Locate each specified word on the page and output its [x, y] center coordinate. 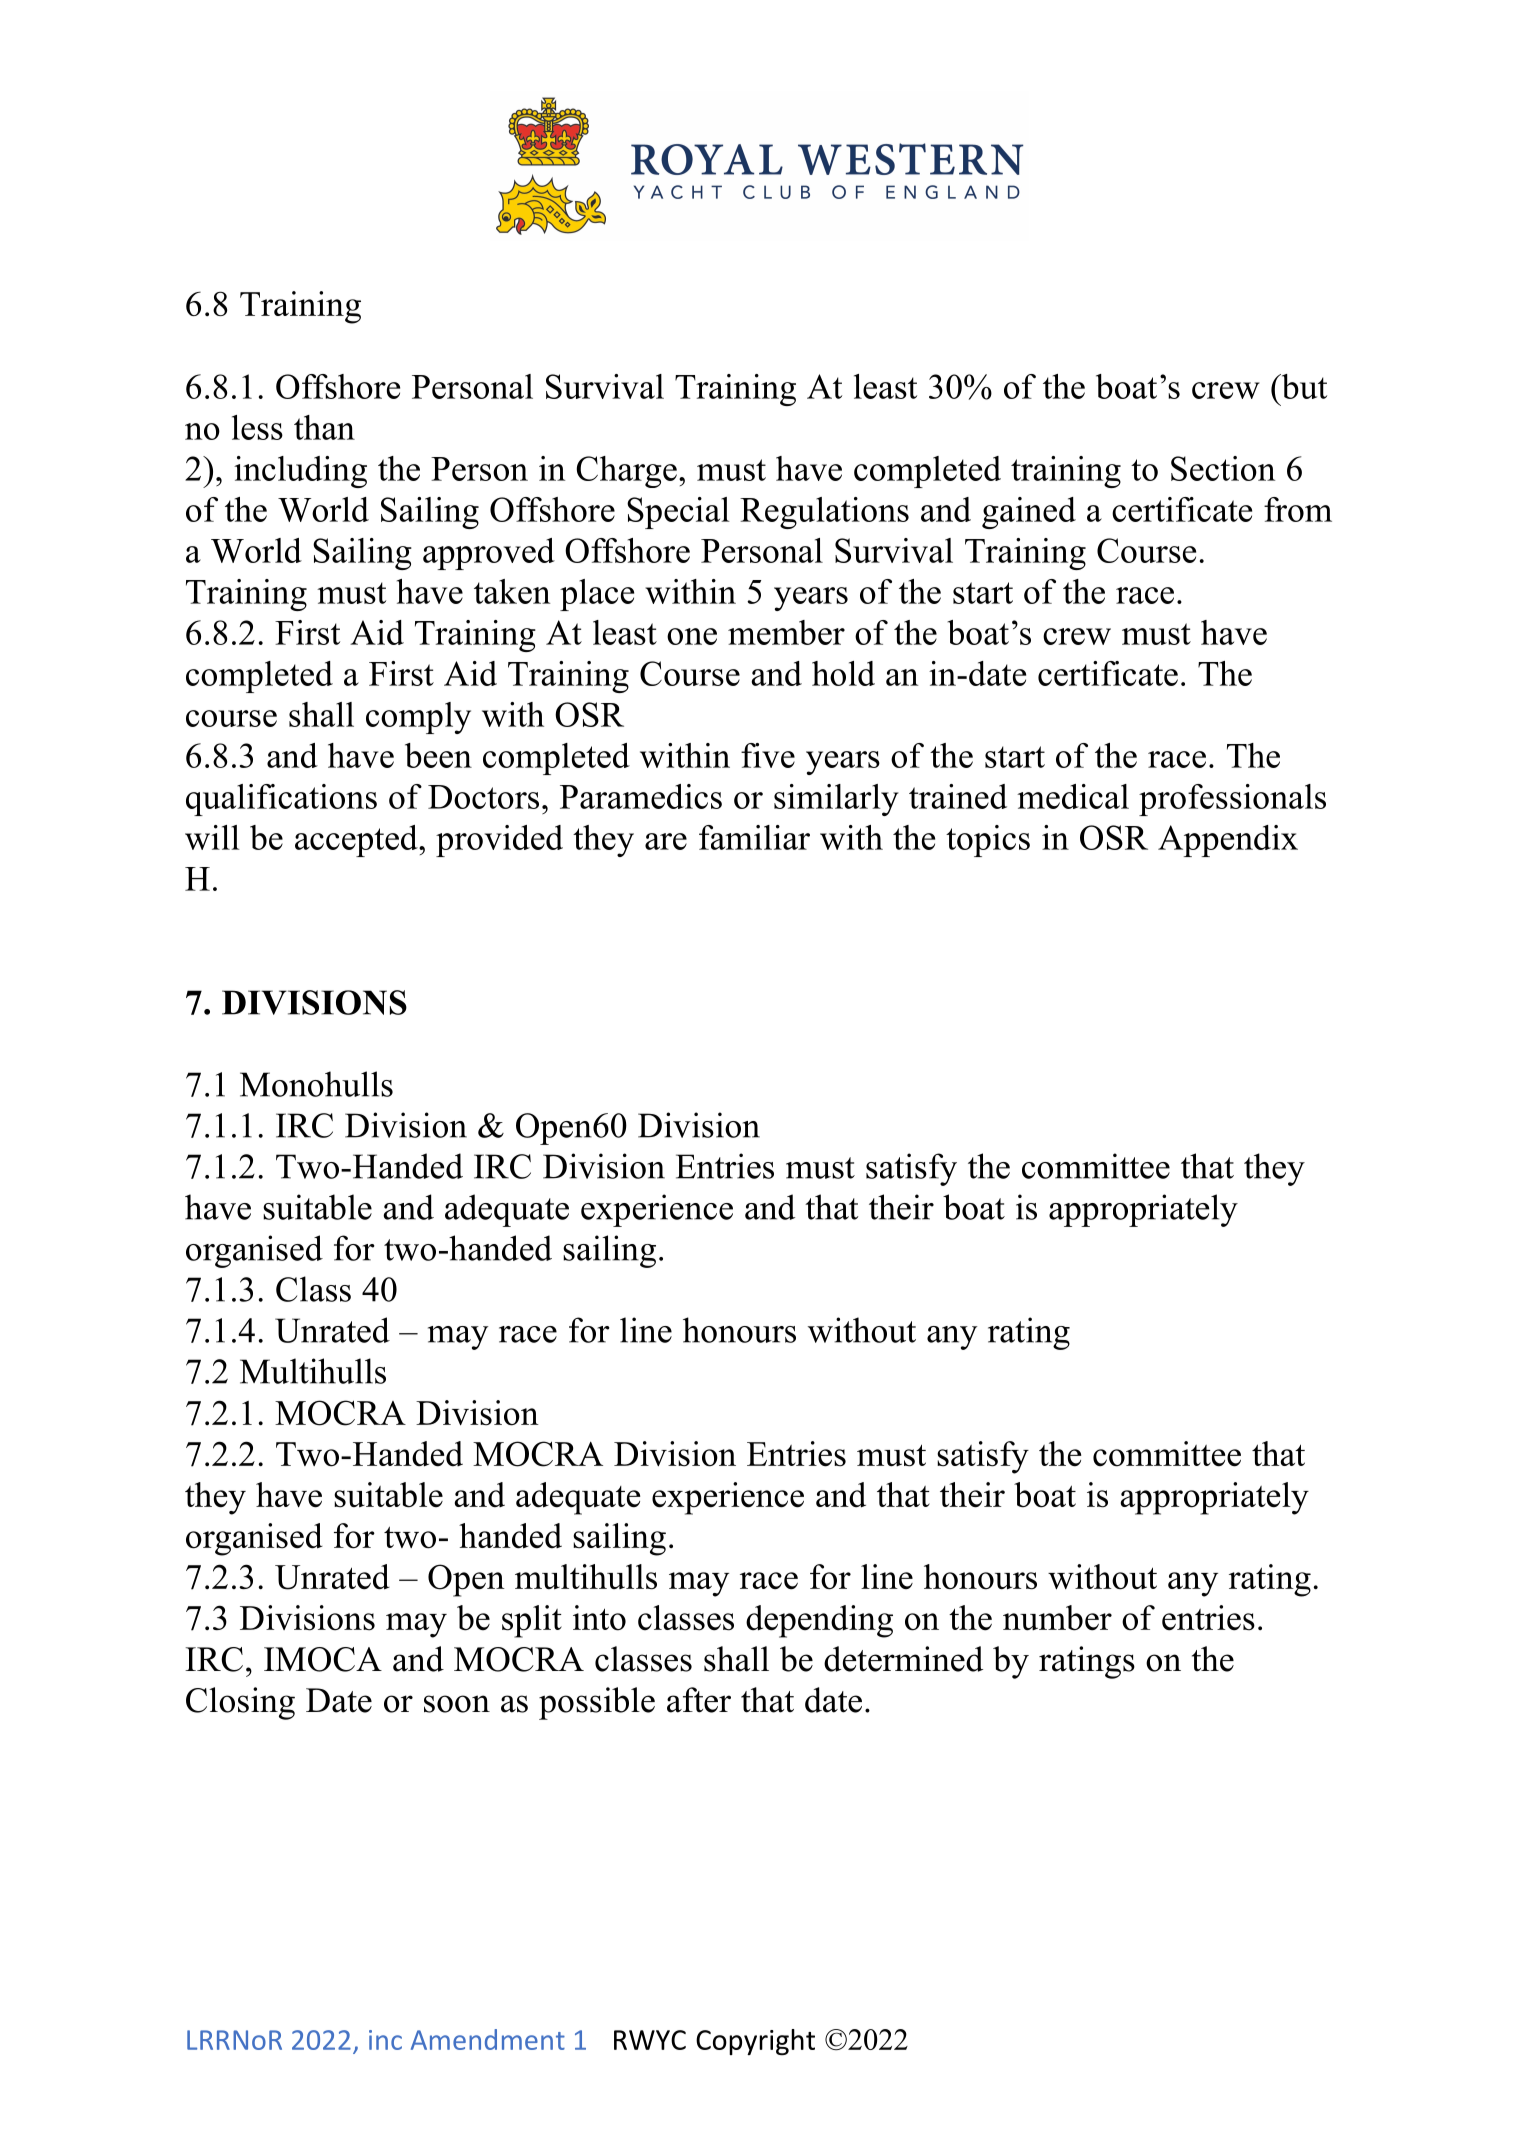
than [324, 427]
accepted [357, 841]
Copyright [755, 2042]
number [1057, 1618]
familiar [754, 837]
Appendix [1228, 841]
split [532, 1621]
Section [1223, 468]
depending [819, 1621]
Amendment [488, 2039]
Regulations [824, 513]
